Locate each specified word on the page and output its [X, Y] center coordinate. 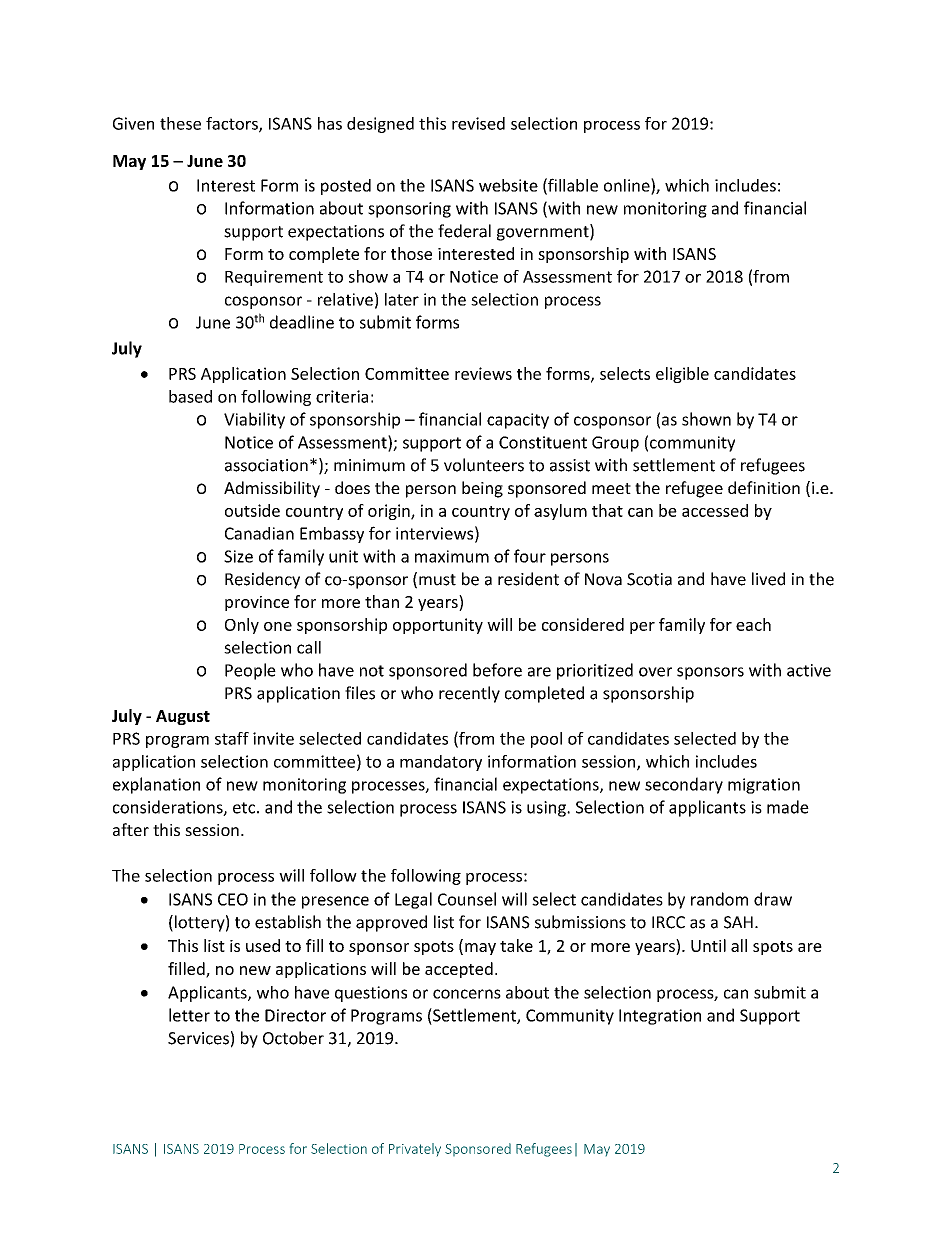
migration [764, 786]
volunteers [484, 465]
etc [244, 808]
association [266, 465]
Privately [415, 1149]
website [508, 185]
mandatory [441, 763]
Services [198, 1038]
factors [233, 124]
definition [764, 487]
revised [478, 123]
